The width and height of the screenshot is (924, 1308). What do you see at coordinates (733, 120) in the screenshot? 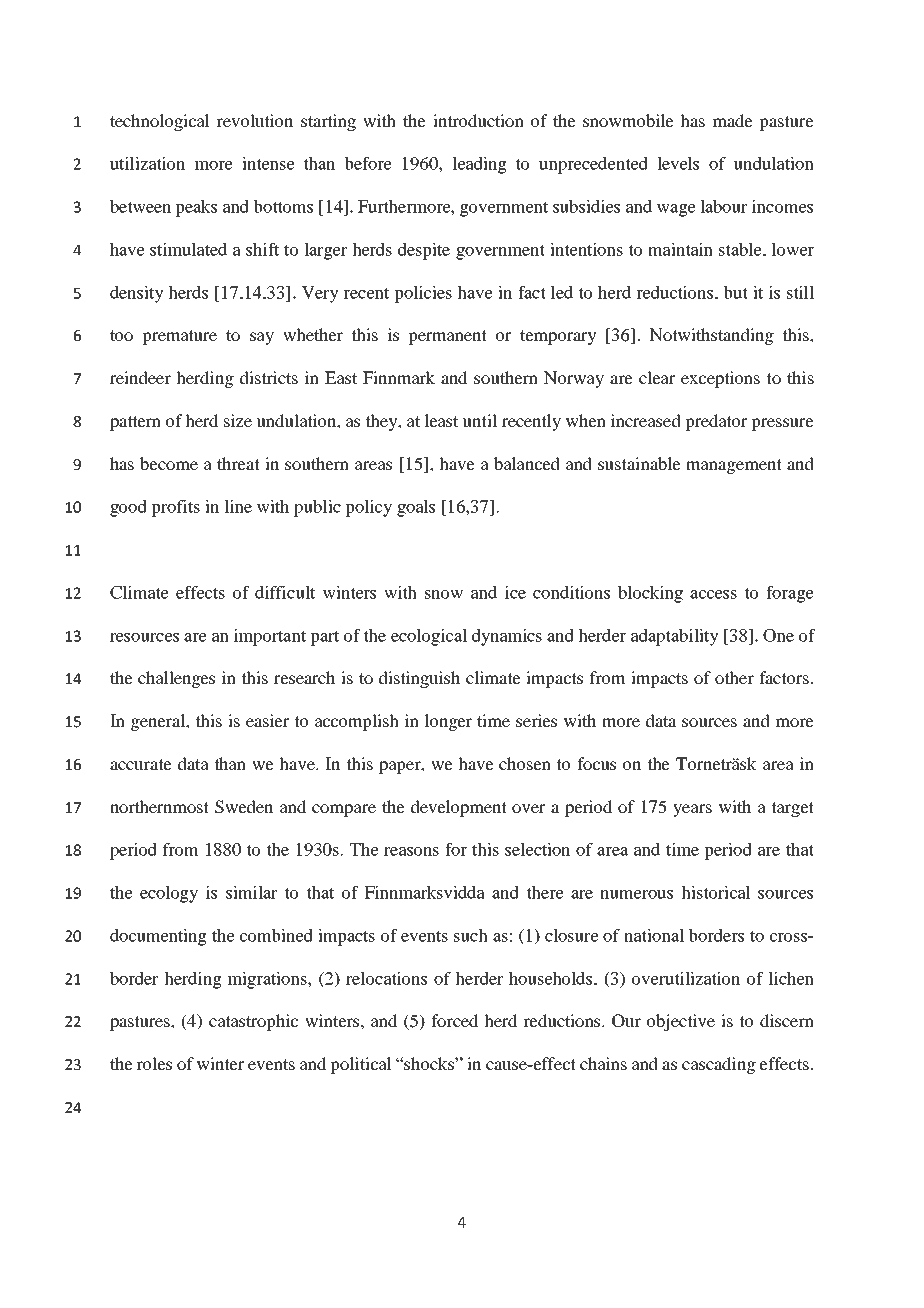
I see `made` at bounding box center [733, 120].
